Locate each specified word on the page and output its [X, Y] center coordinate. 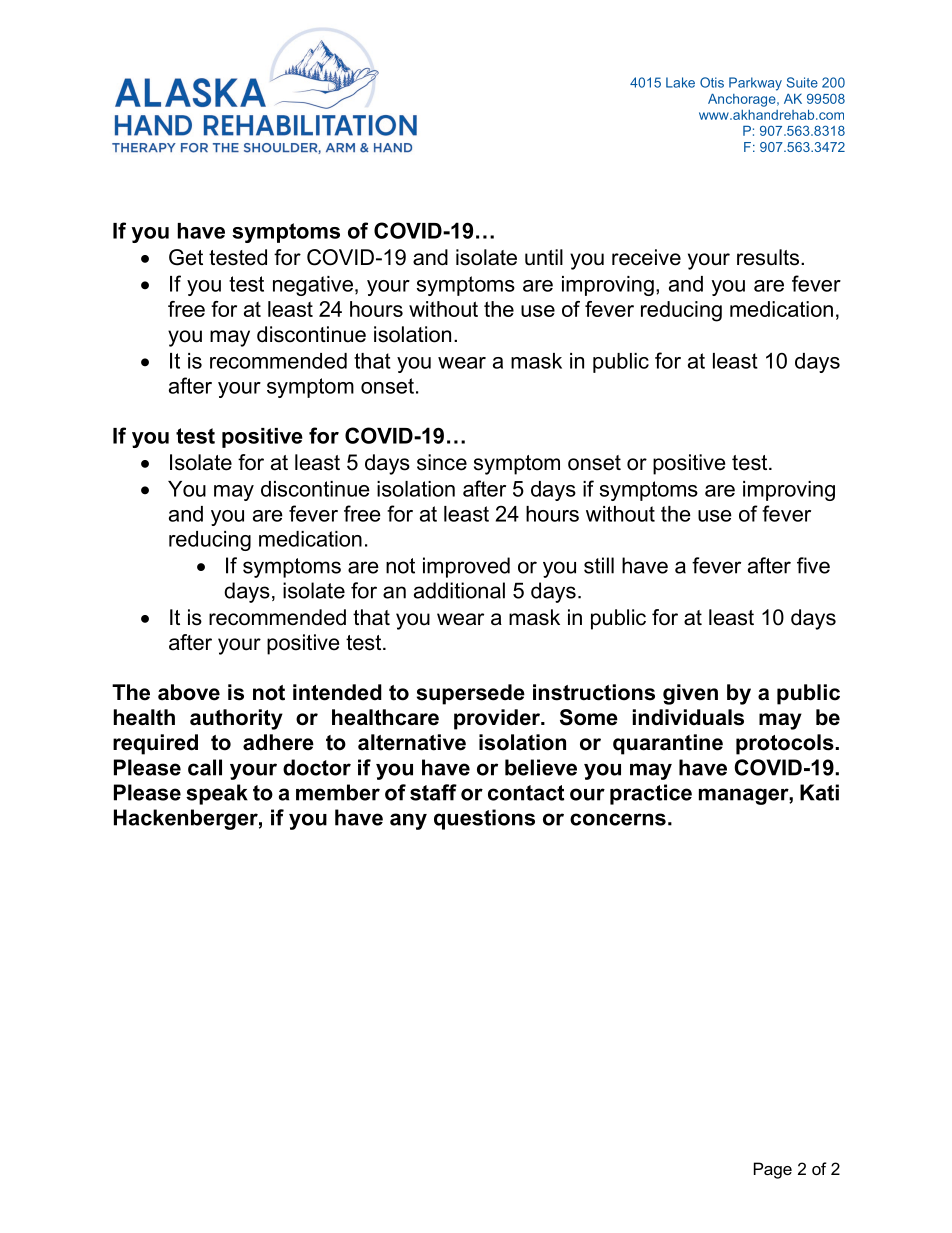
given [690, 694]
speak [217, 794]
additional [459, 590]
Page [773, 1170]
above [189, 692]
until [544, 257]
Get [186, 257]
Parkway [755, 84]
